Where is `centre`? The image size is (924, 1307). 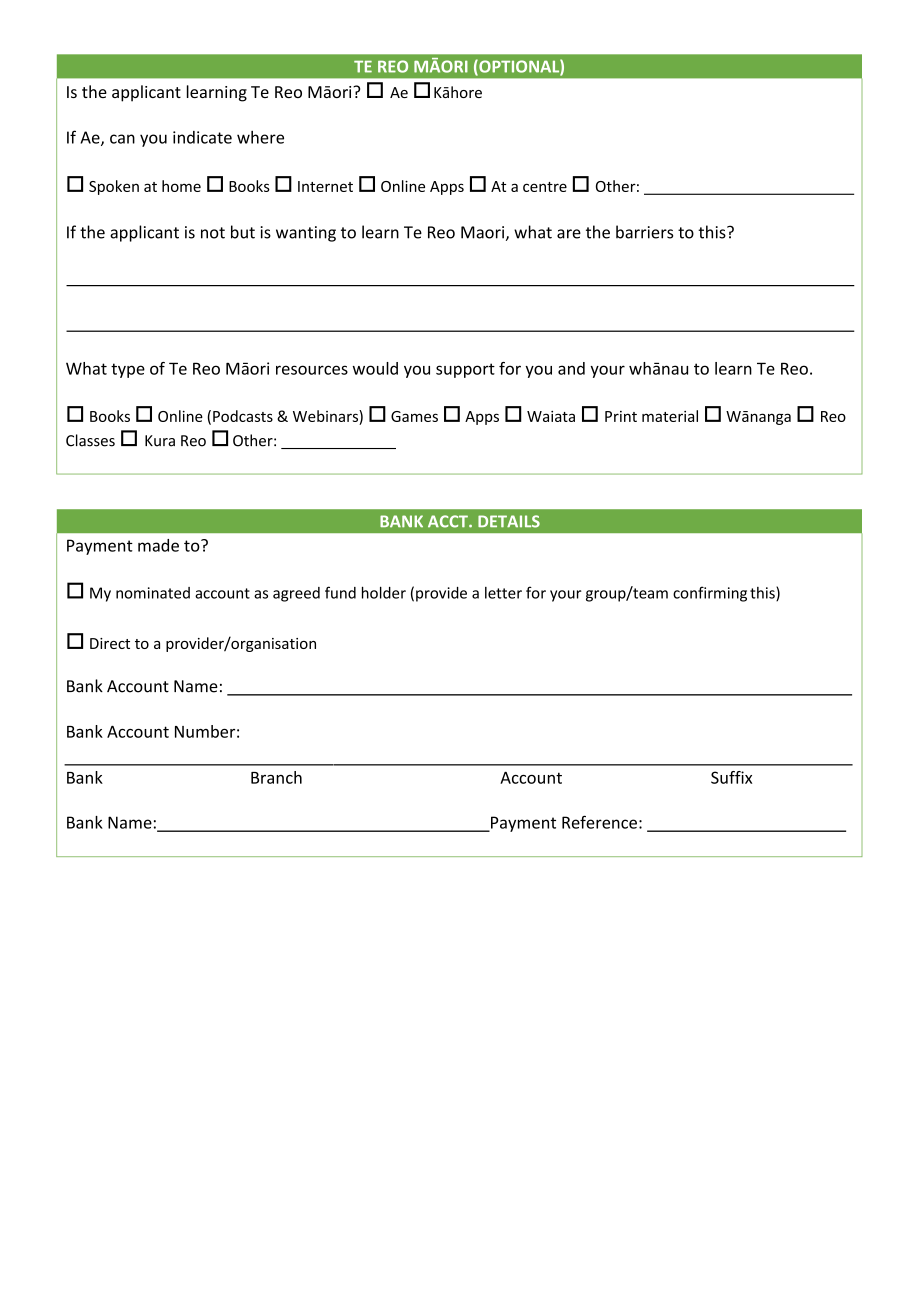
centre is located at coordinates (545, 187).
